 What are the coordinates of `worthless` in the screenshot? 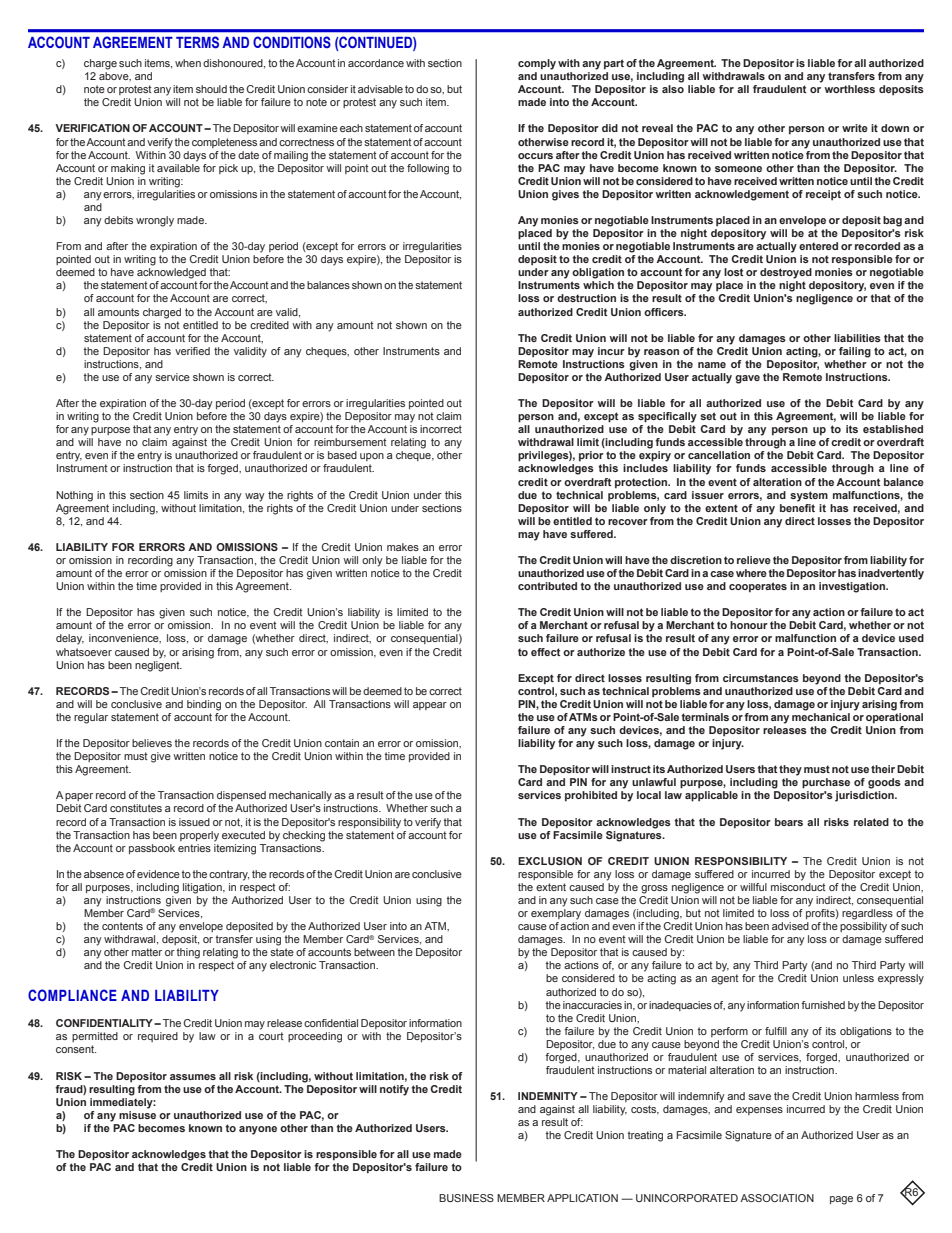 It's located at (850, 89).
